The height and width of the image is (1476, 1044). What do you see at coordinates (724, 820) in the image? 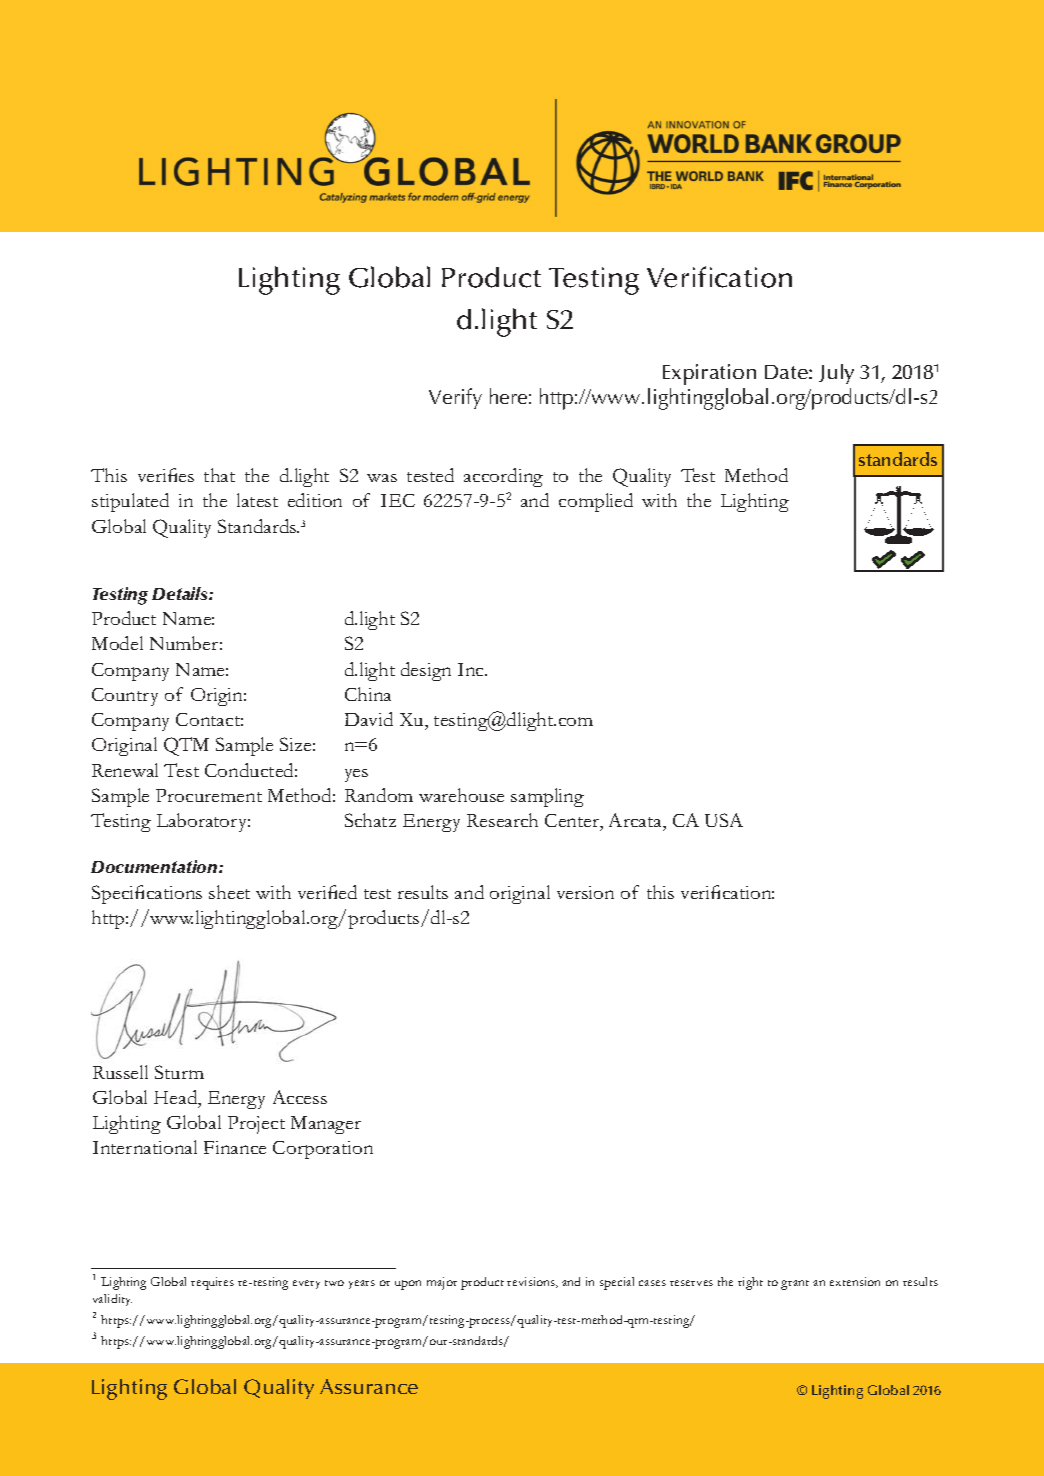
I see `USA` at bounding box center [724, 820].
